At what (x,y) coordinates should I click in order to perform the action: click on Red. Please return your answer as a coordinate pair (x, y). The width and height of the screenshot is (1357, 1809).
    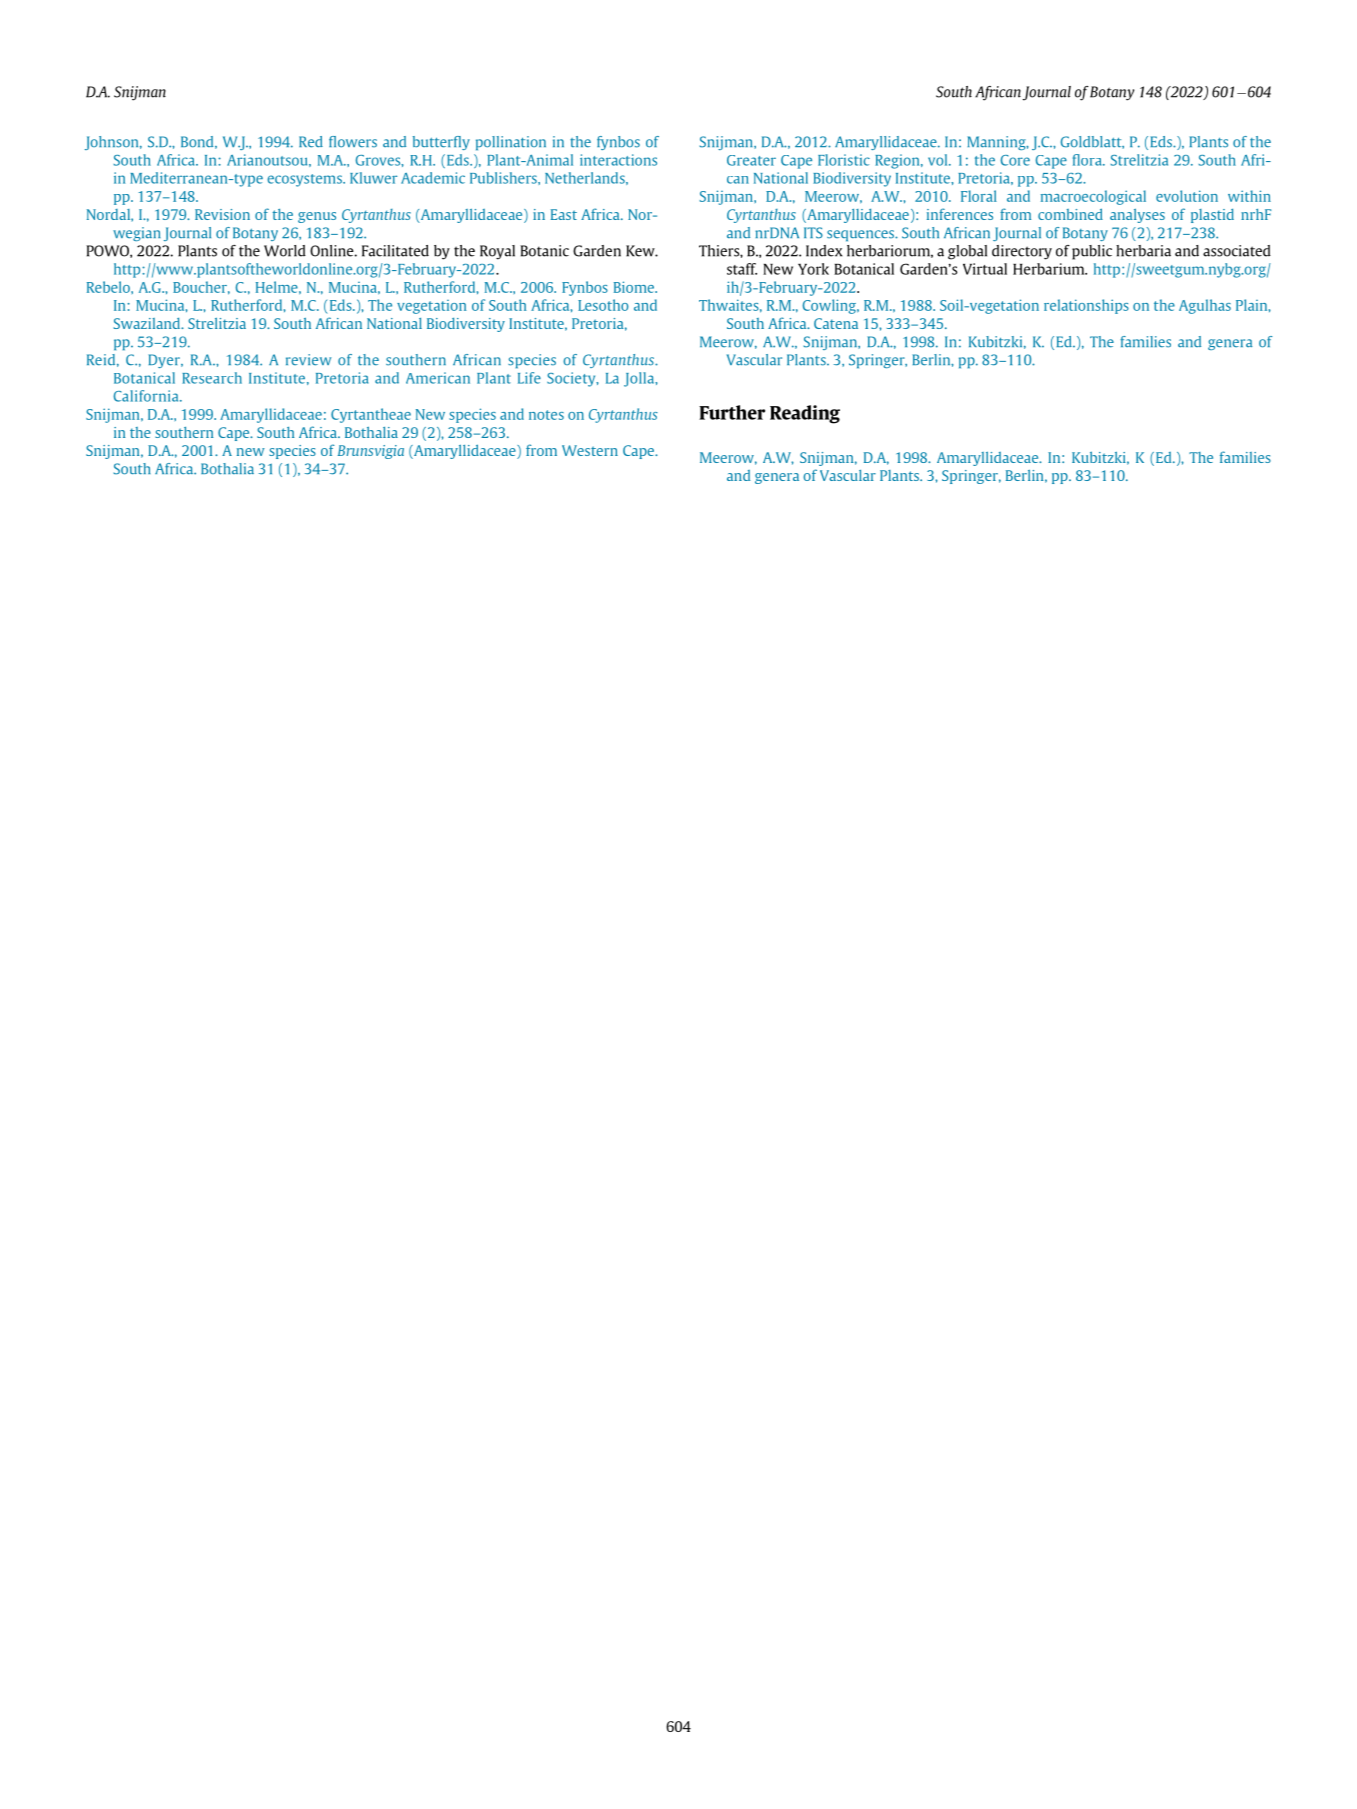
    Looking at the image, I should click on (311, 142).
